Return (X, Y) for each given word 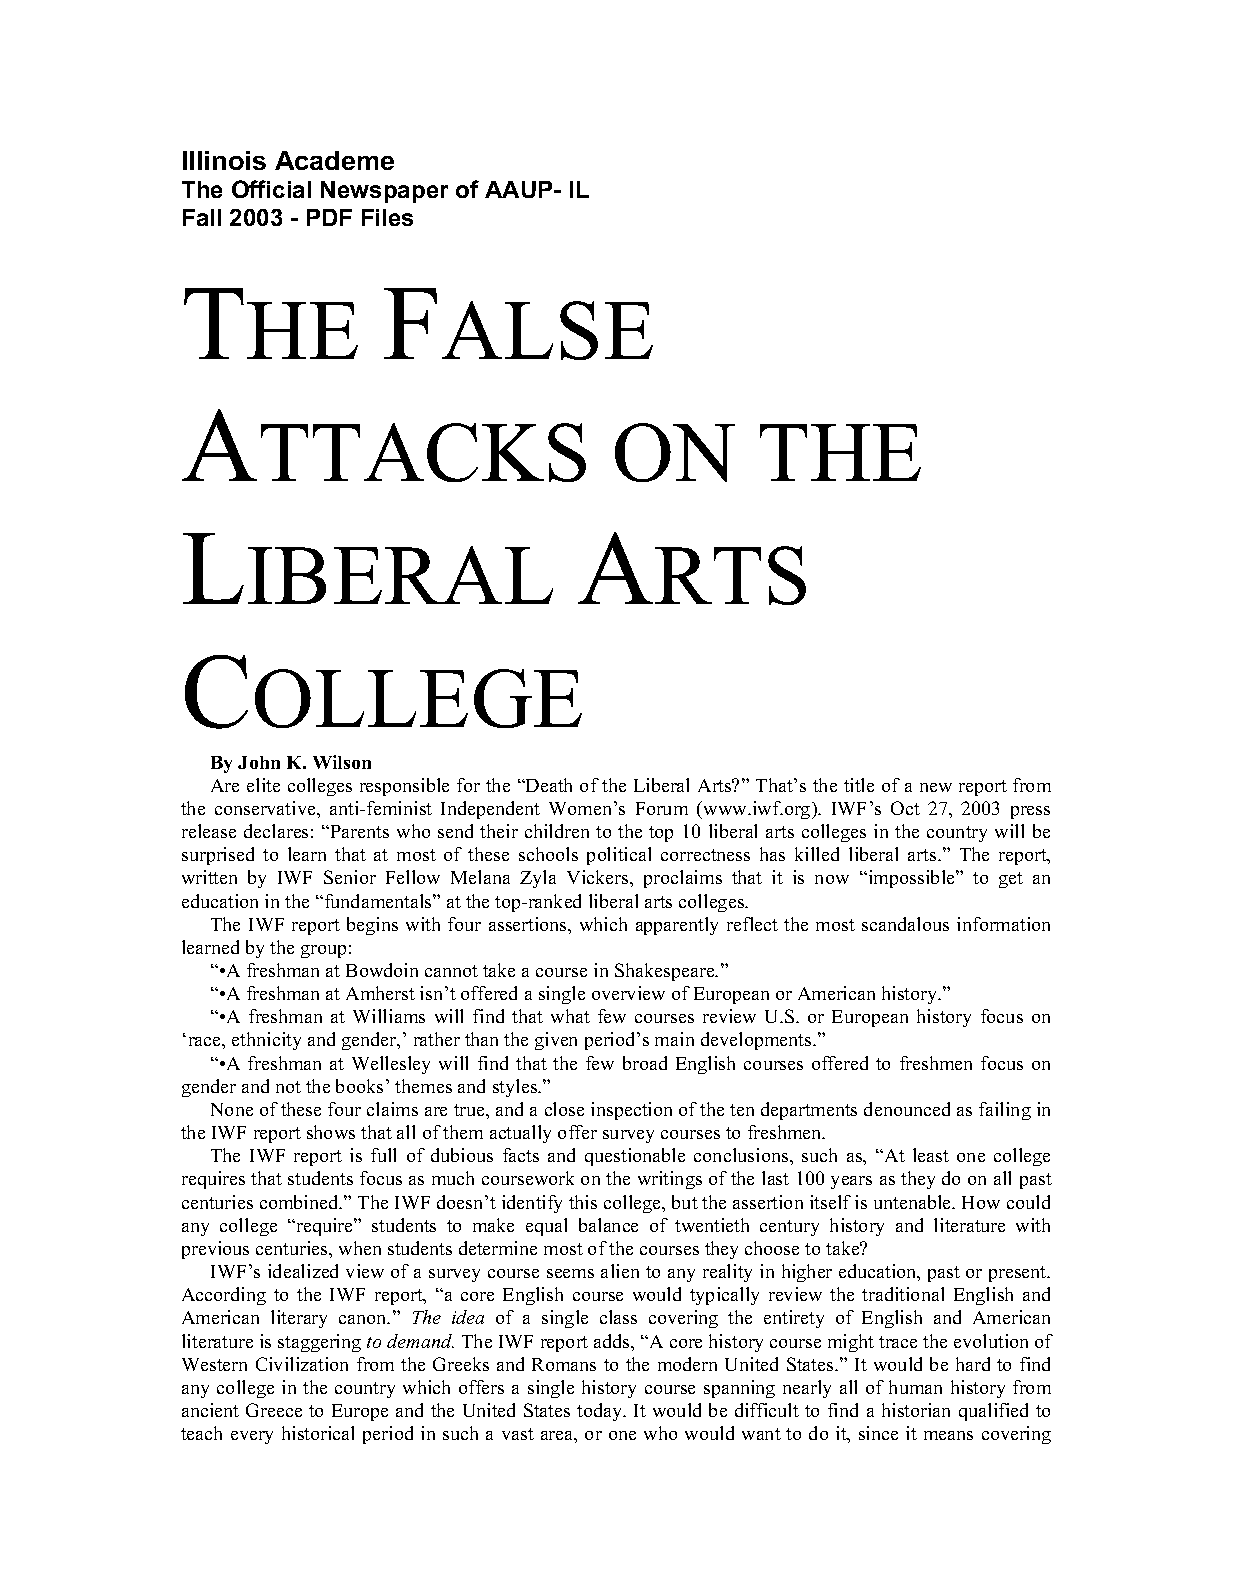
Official (271, 189)
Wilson (342, 762)
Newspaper (384, 192)
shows (331, 1132)
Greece (274, 1410)
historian (916, 1410)
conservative (266, 808)
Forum (662, 808)
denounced (907, 1109)
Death (548, 785)
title (859, 785)
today (601, 1412)
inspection (631, 1111)
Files (387, 217)
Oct (905, 808)
